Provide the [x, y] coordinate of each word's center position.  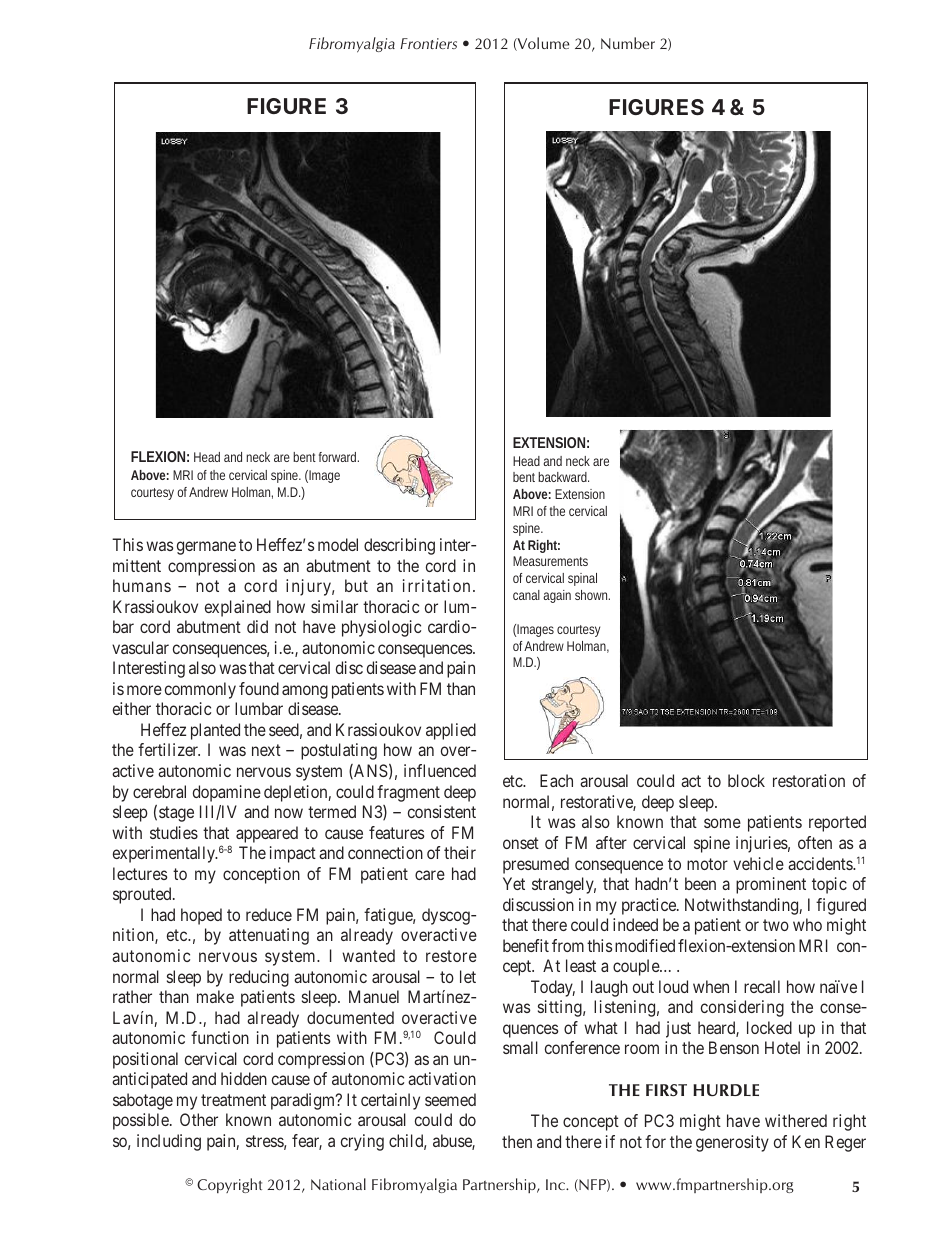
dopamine [227, 793]
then [517, 1141]
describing [399, 546]
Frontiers [428, 43]
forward [339, 457]
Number [628, 43]
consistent [442, 811]
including [169, 1142]
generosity [732, 1143]
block [746, 780]
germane [206, 548]
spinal [582, 579]
